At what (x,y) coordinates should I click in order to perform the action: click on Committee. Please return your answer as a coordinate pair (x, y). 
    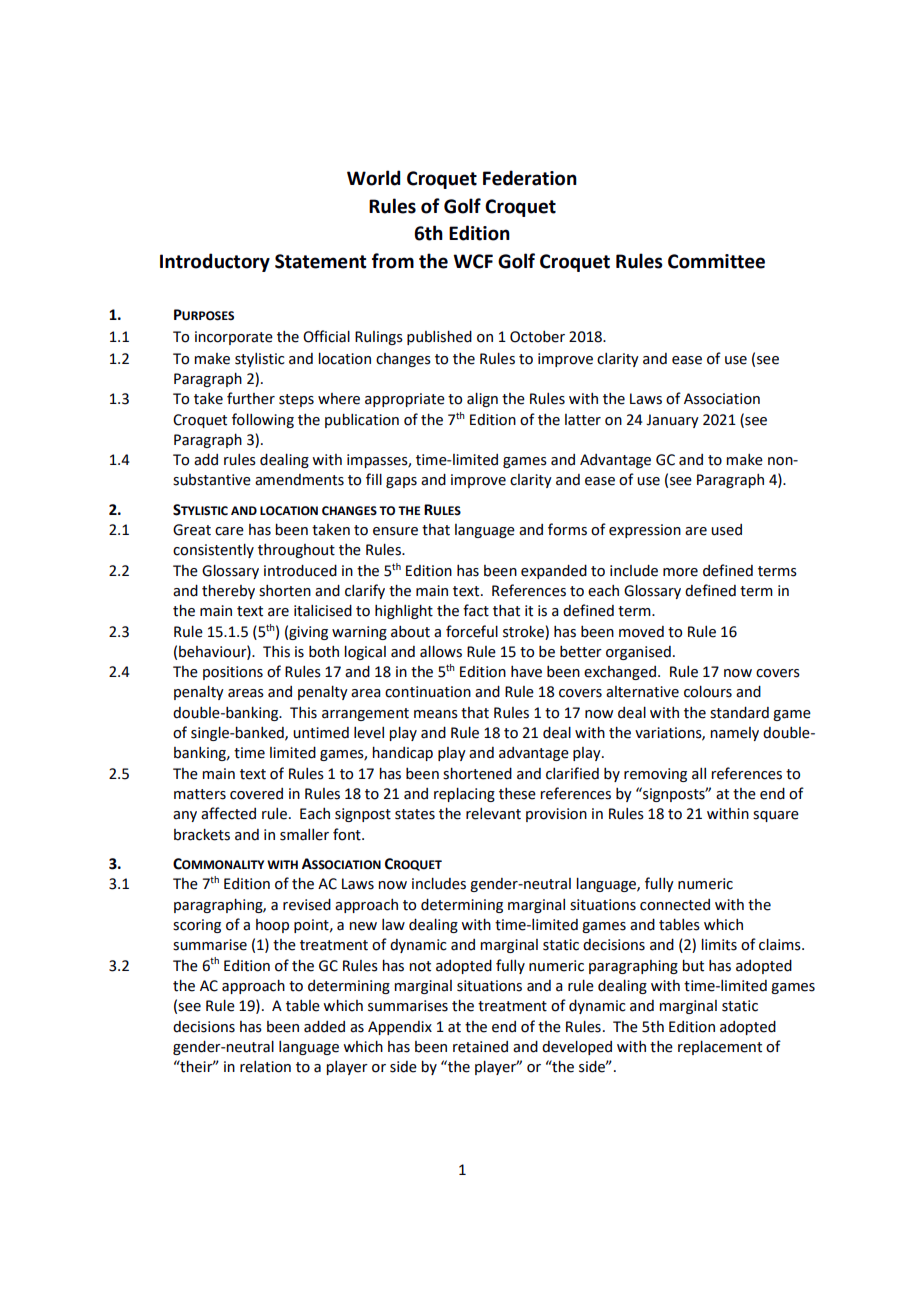
    Looking at the image, I should click on (716, 261).
